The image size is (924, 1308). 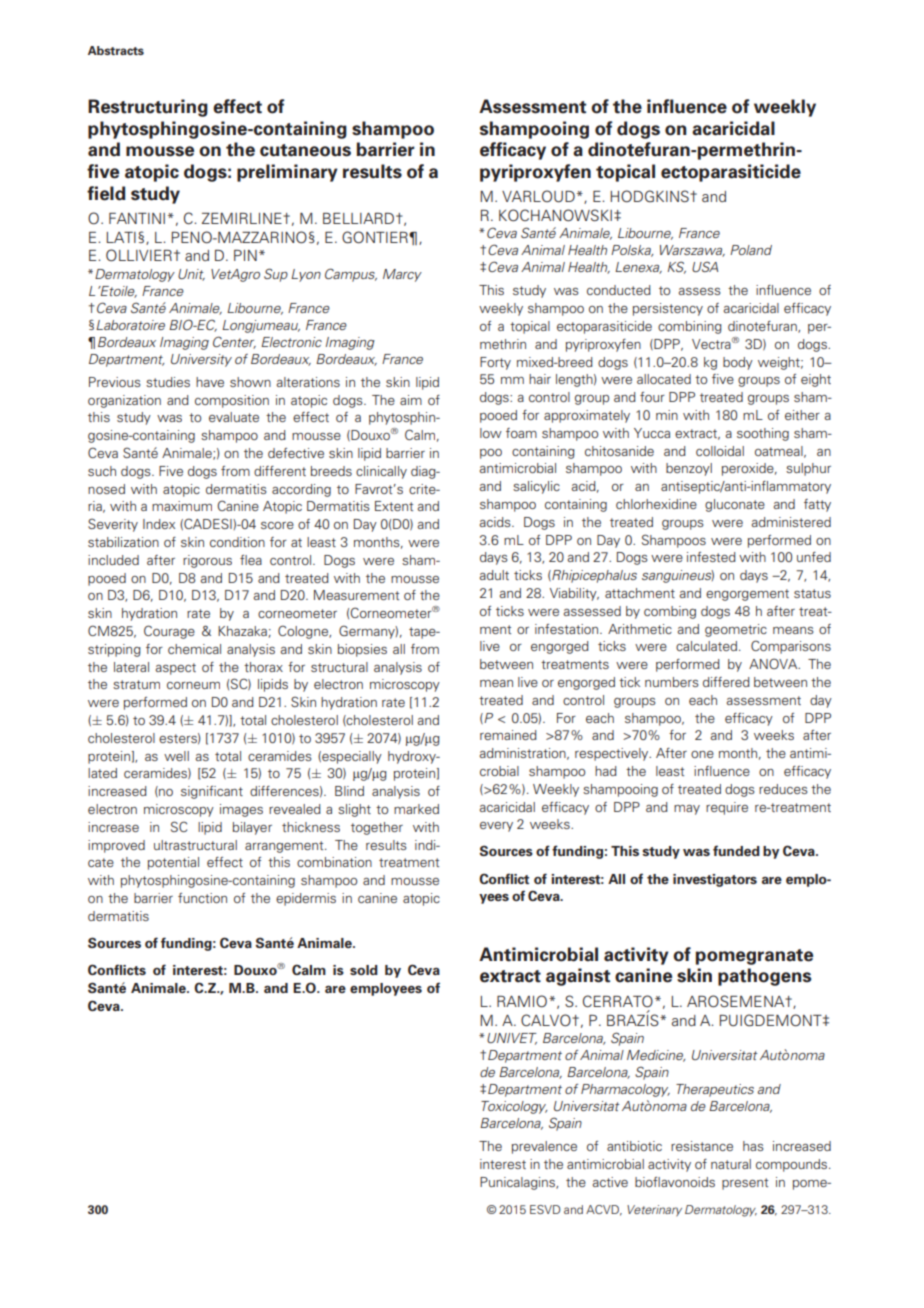 I want to click on Courage, so click(x=169, y=632).
